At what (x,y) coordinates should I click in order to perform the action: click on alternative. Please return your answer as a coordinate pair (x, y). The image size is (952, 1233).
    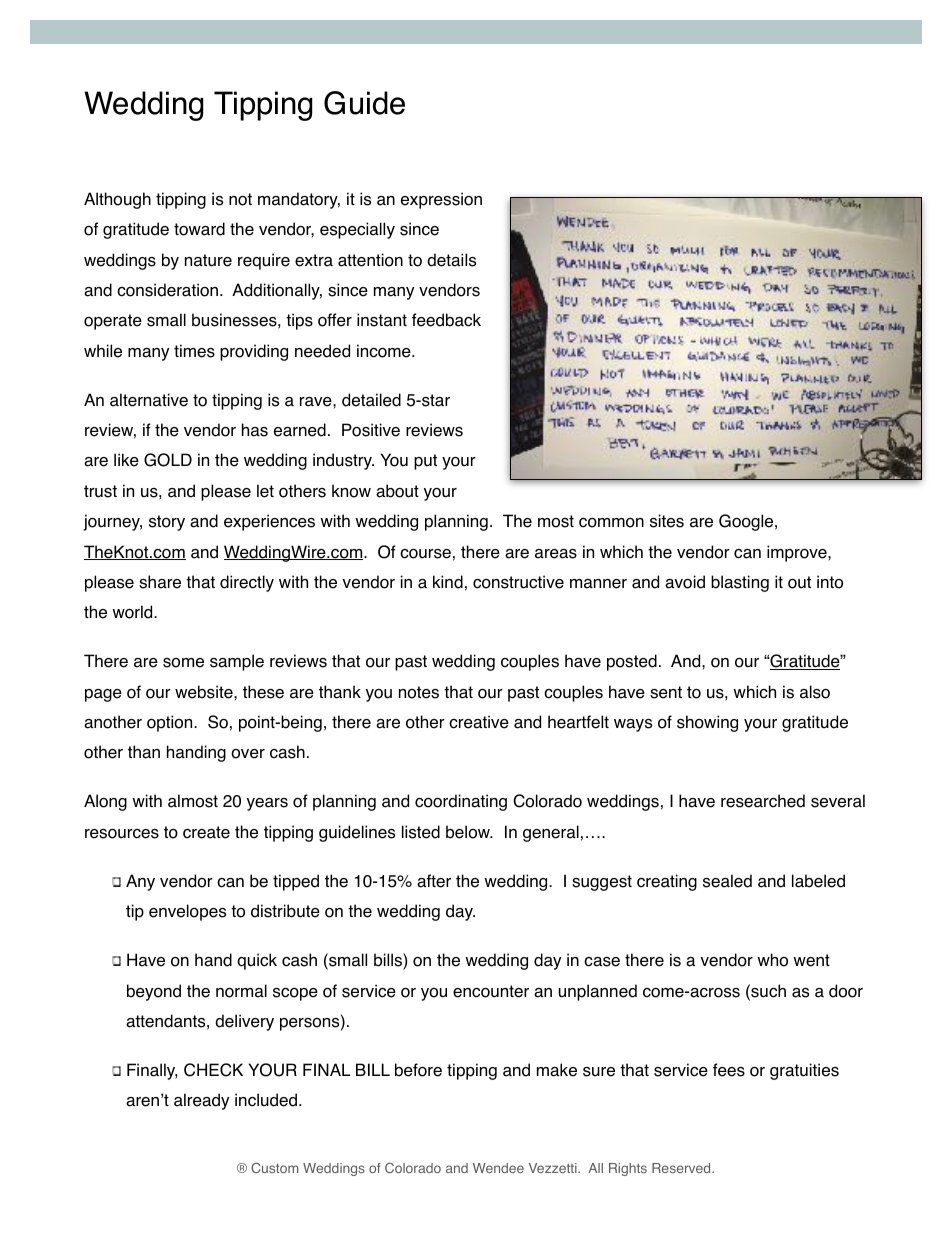
    Looking at the image, I should click on (149, 400).
